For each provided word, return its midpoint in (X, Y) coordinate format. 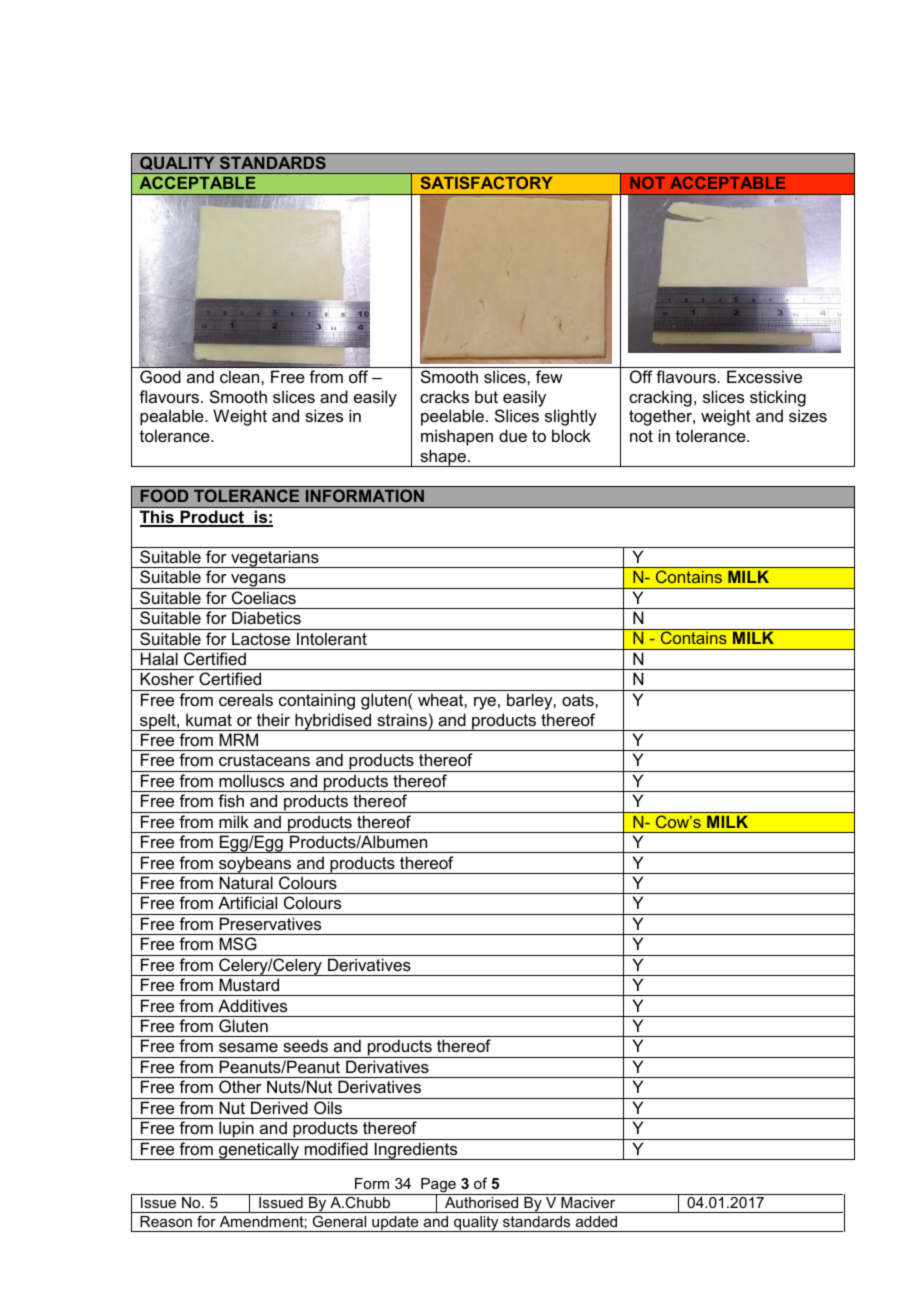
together (661, 417)
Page (438, 1187)
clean (241, 376)
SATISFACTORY (486, 182)
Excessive (764, 376)
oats (579, 700)
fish (231, 800)
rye (485, 703)
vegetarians (275, 559)
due (513, 435)
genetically (259, 1151)
